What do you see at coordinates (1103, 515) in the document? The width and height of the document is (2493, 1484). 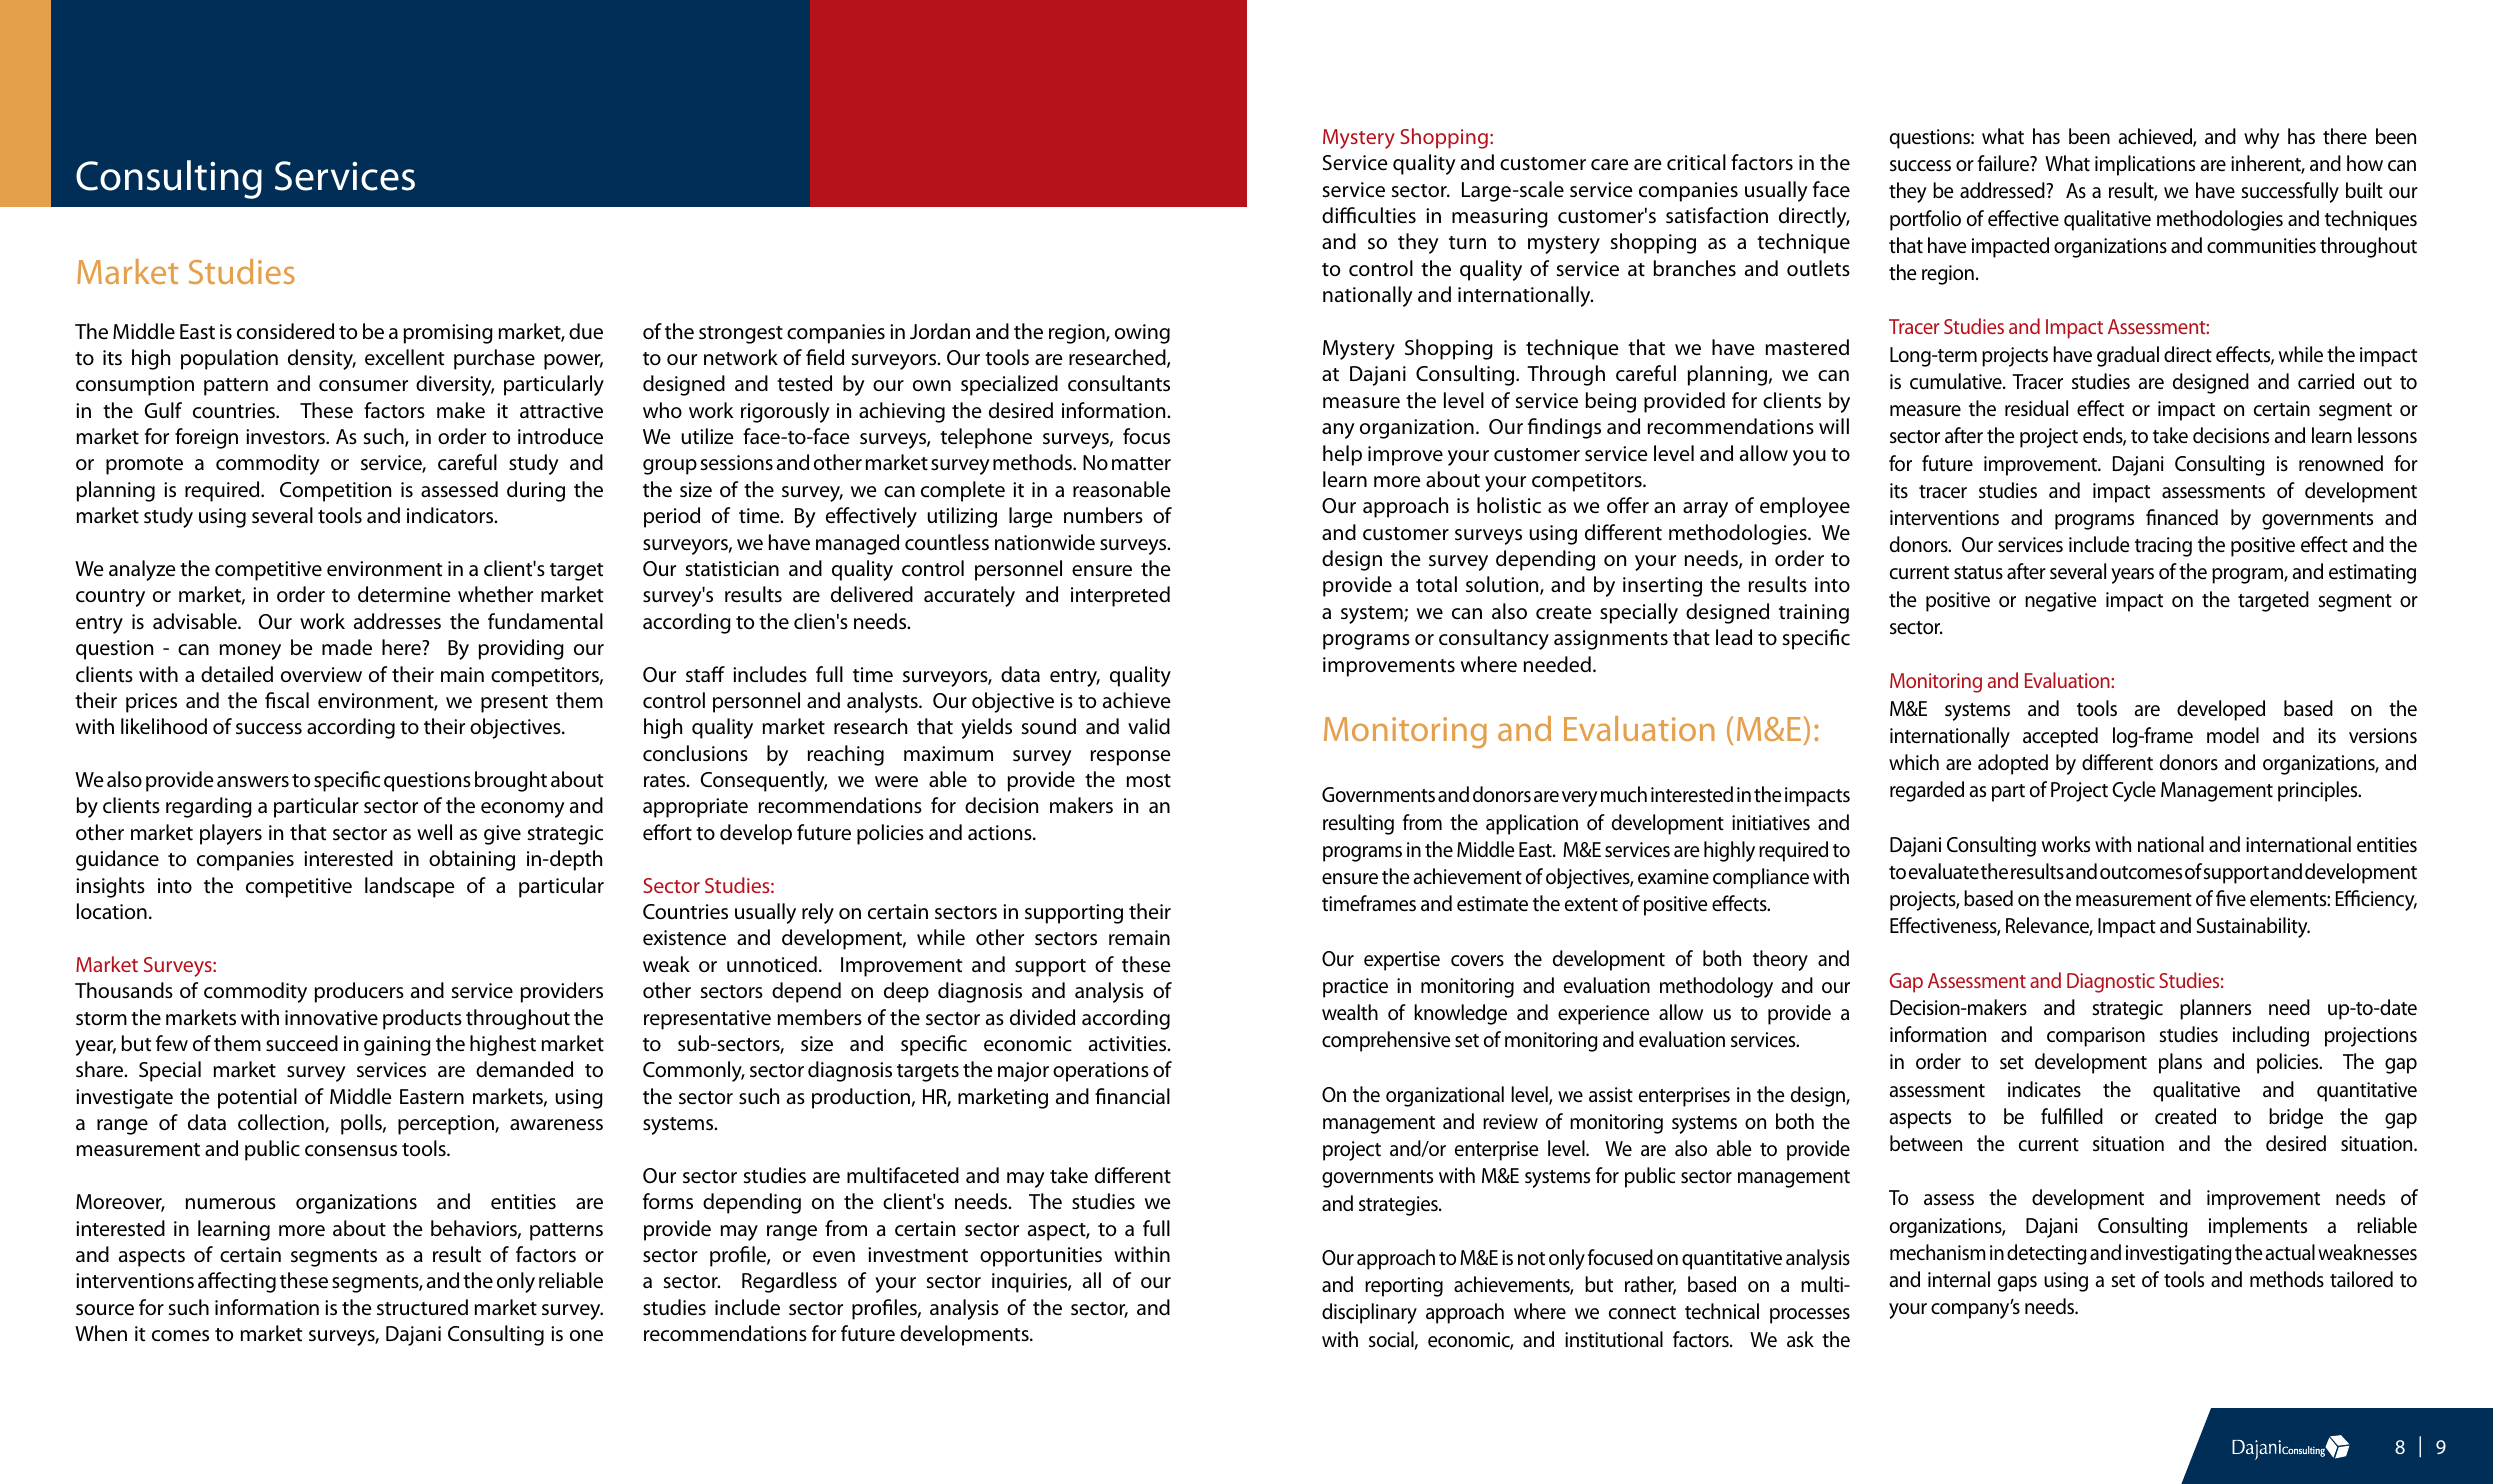 I see `numbers` at bounding box center [1103, 515].
